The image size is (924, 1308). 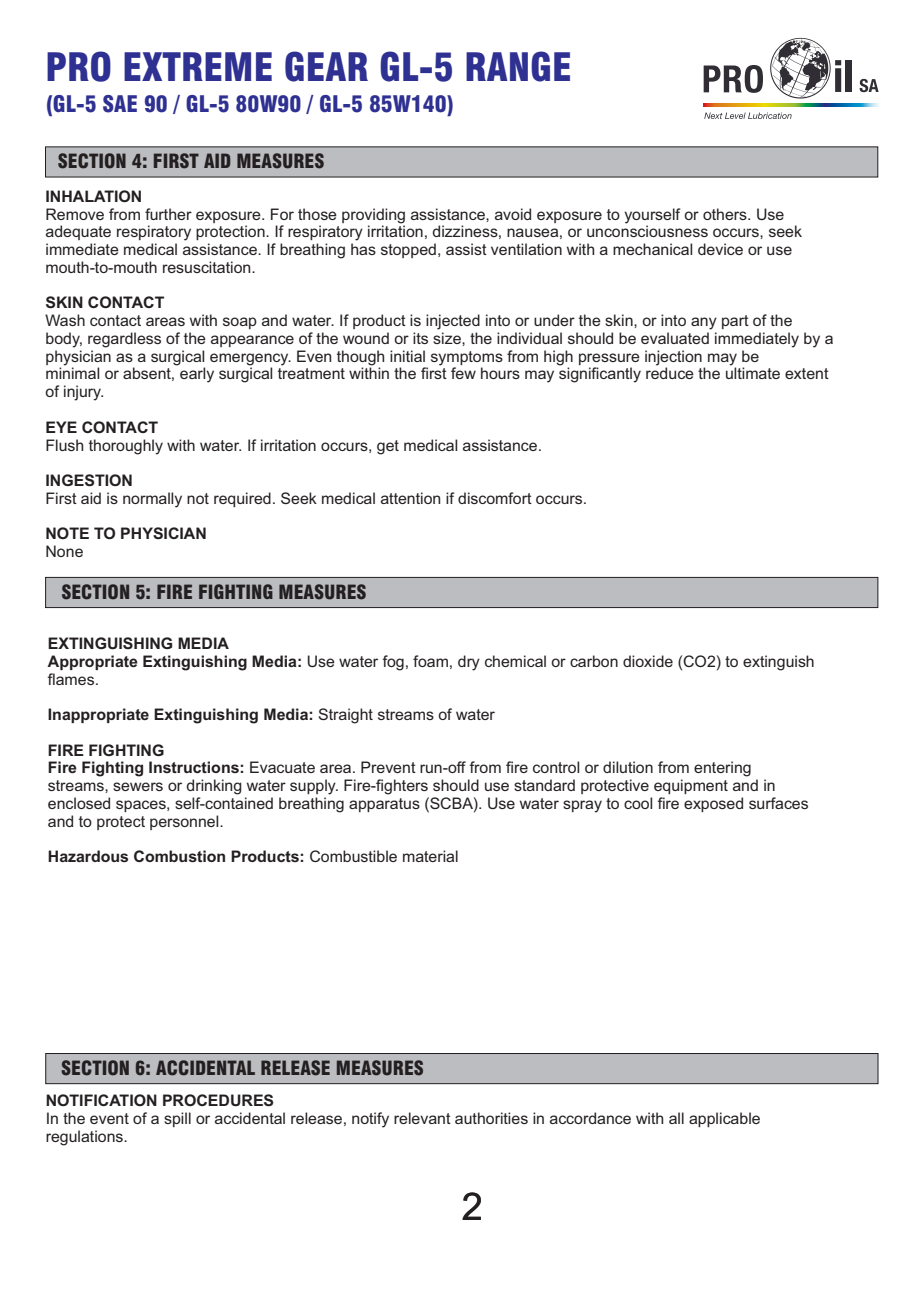 What do you see at coordinates (430, 856) in the page?
I see `material` at bounding box center [430, 856].
